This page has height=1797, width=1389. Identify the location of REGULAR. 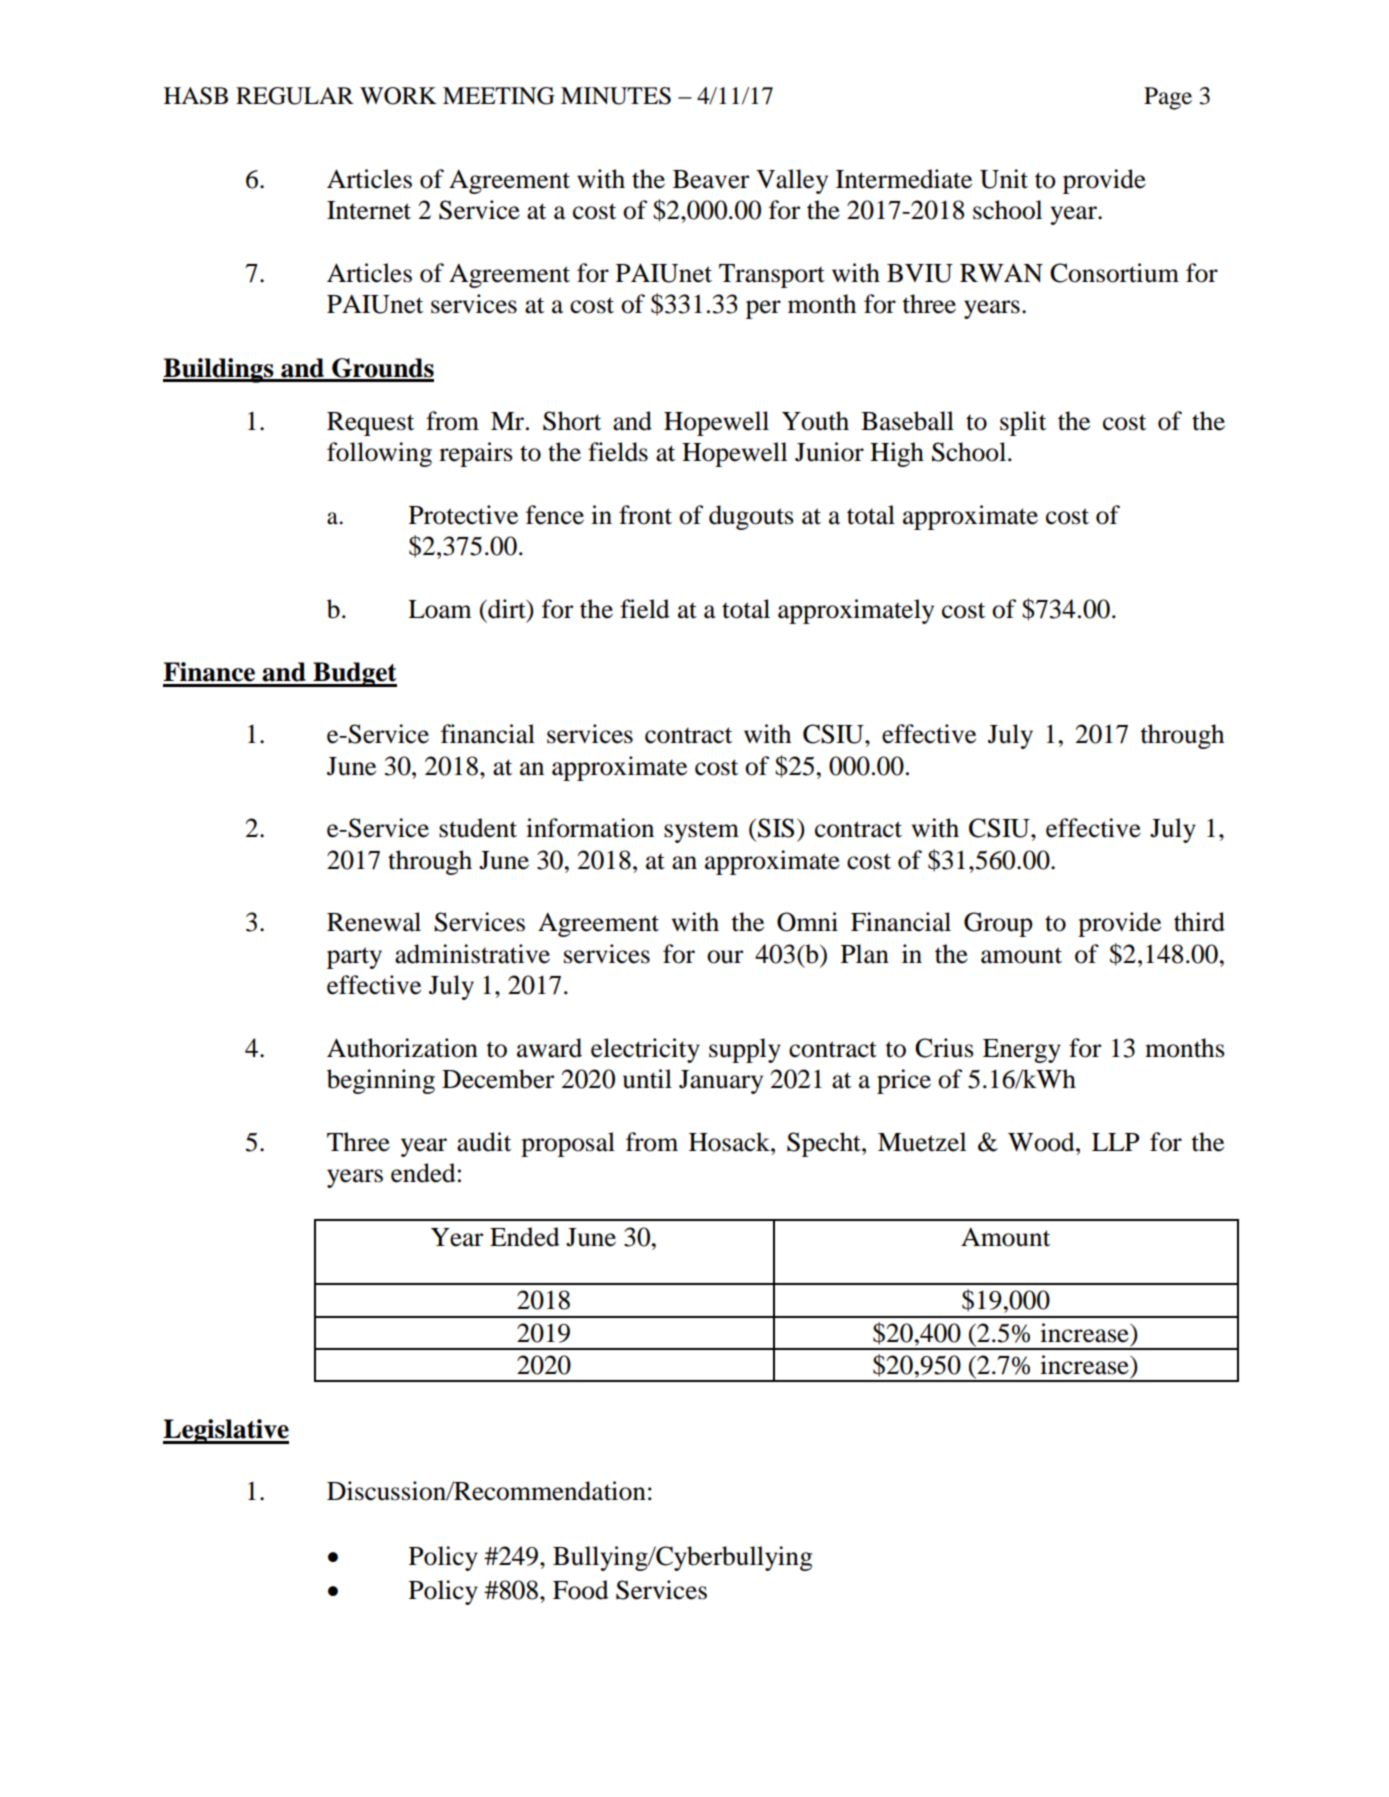
(295, 96).
